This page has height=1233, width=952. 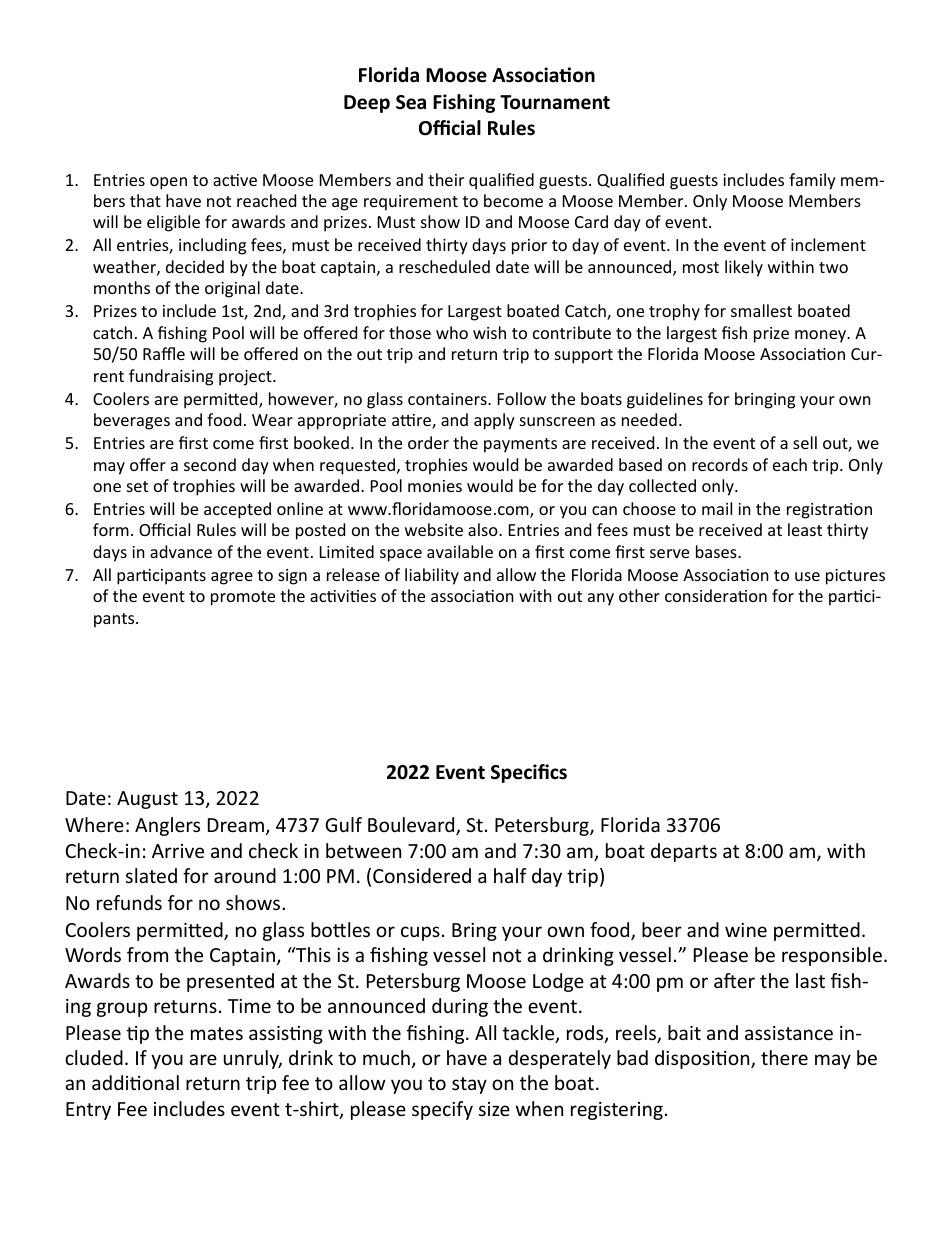 What do you see at coordinates (237, 510) in the page?
I see `accepted` at bounding box center [237, 510].
